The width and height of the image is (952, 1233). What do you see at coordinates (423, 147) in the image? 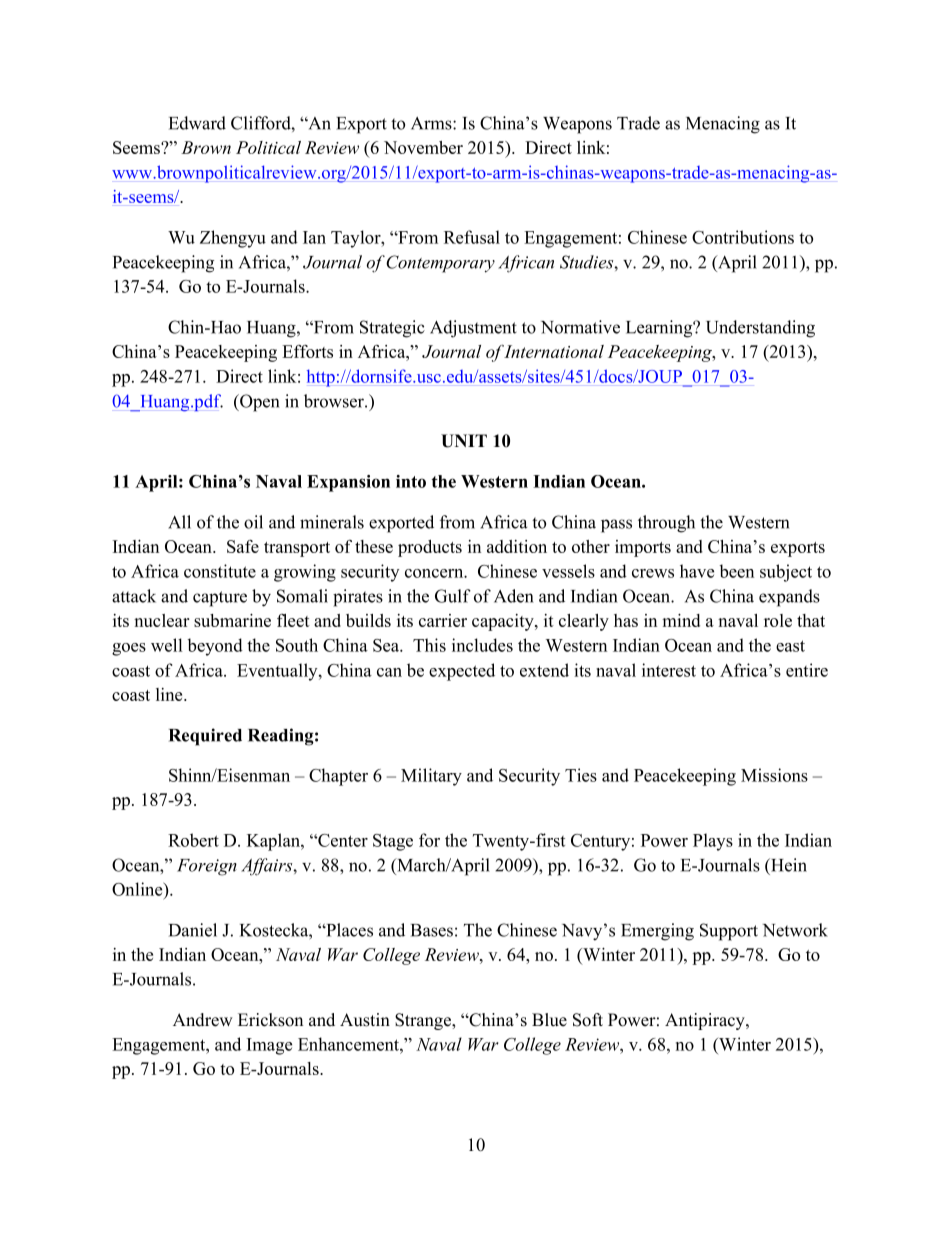
I see `November` at bounding box center [423, 147].
